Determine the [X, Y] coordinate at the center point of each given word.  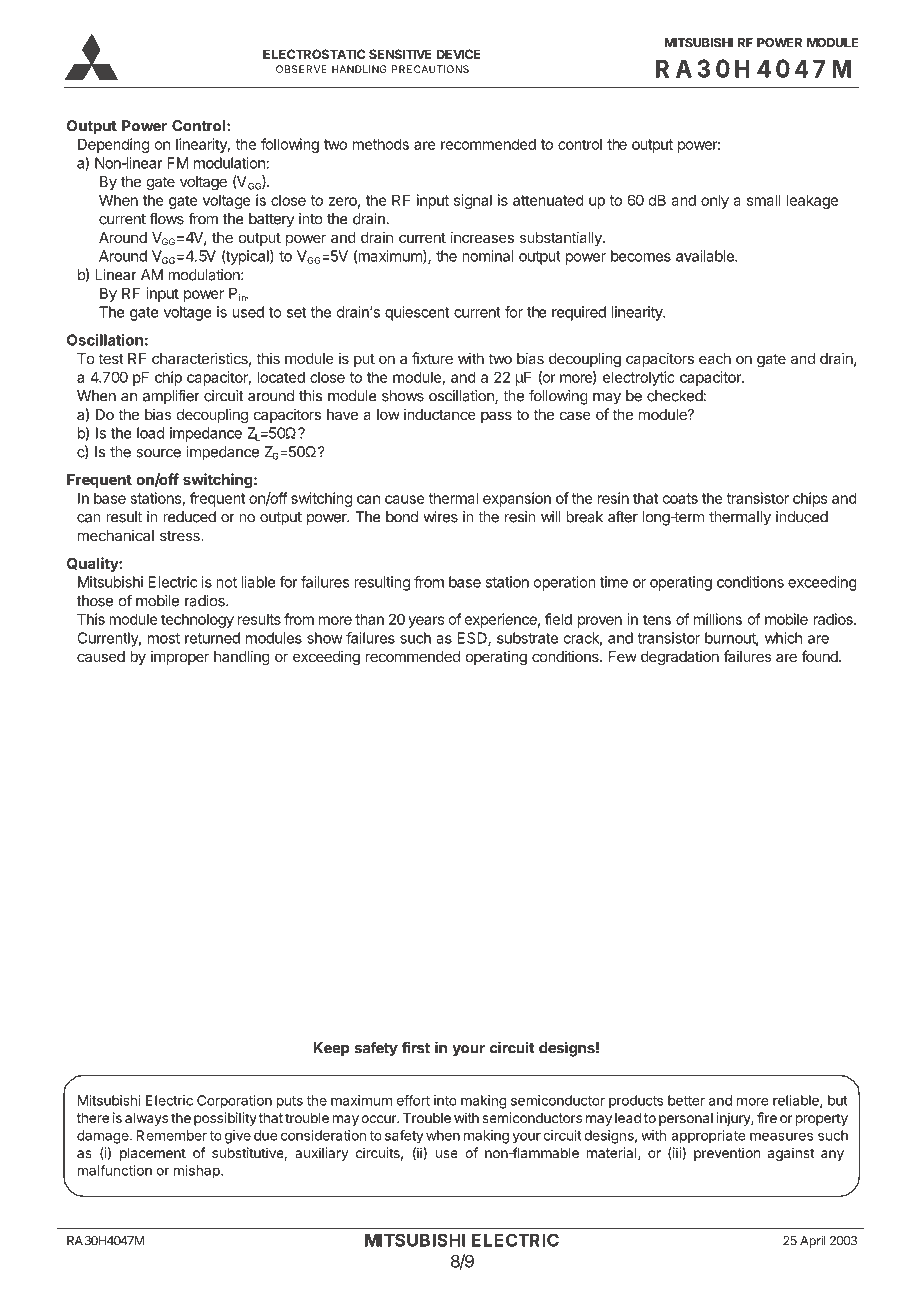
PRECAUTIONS [430, 69]
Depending [113, 145]
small [764, 200]
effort [413, 1100]
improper [180, 657]
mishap [198, 1171]
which [783, 638]
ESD [473, 639]
